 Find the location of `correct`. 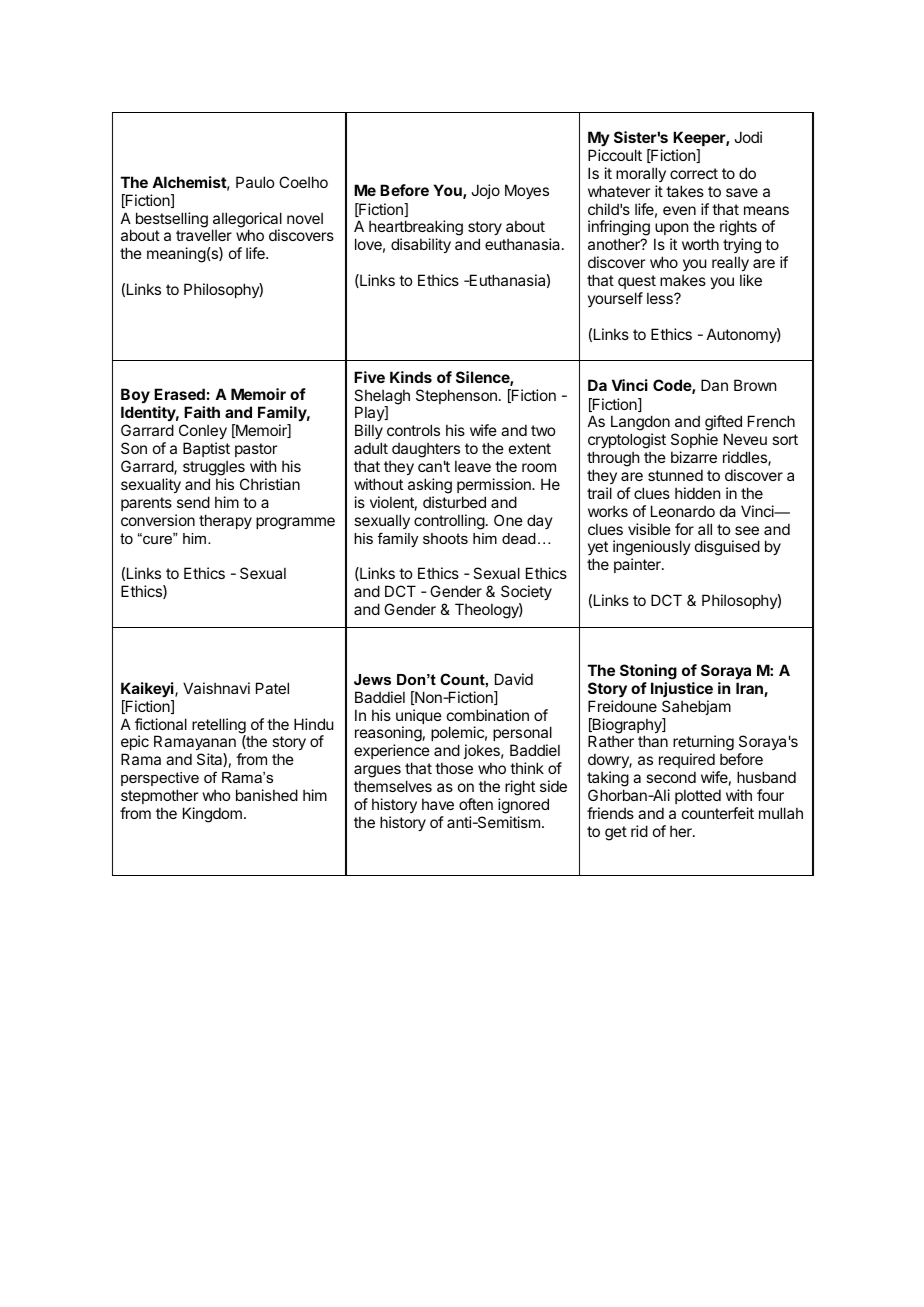

correct is located at coordinates (694, 173).
